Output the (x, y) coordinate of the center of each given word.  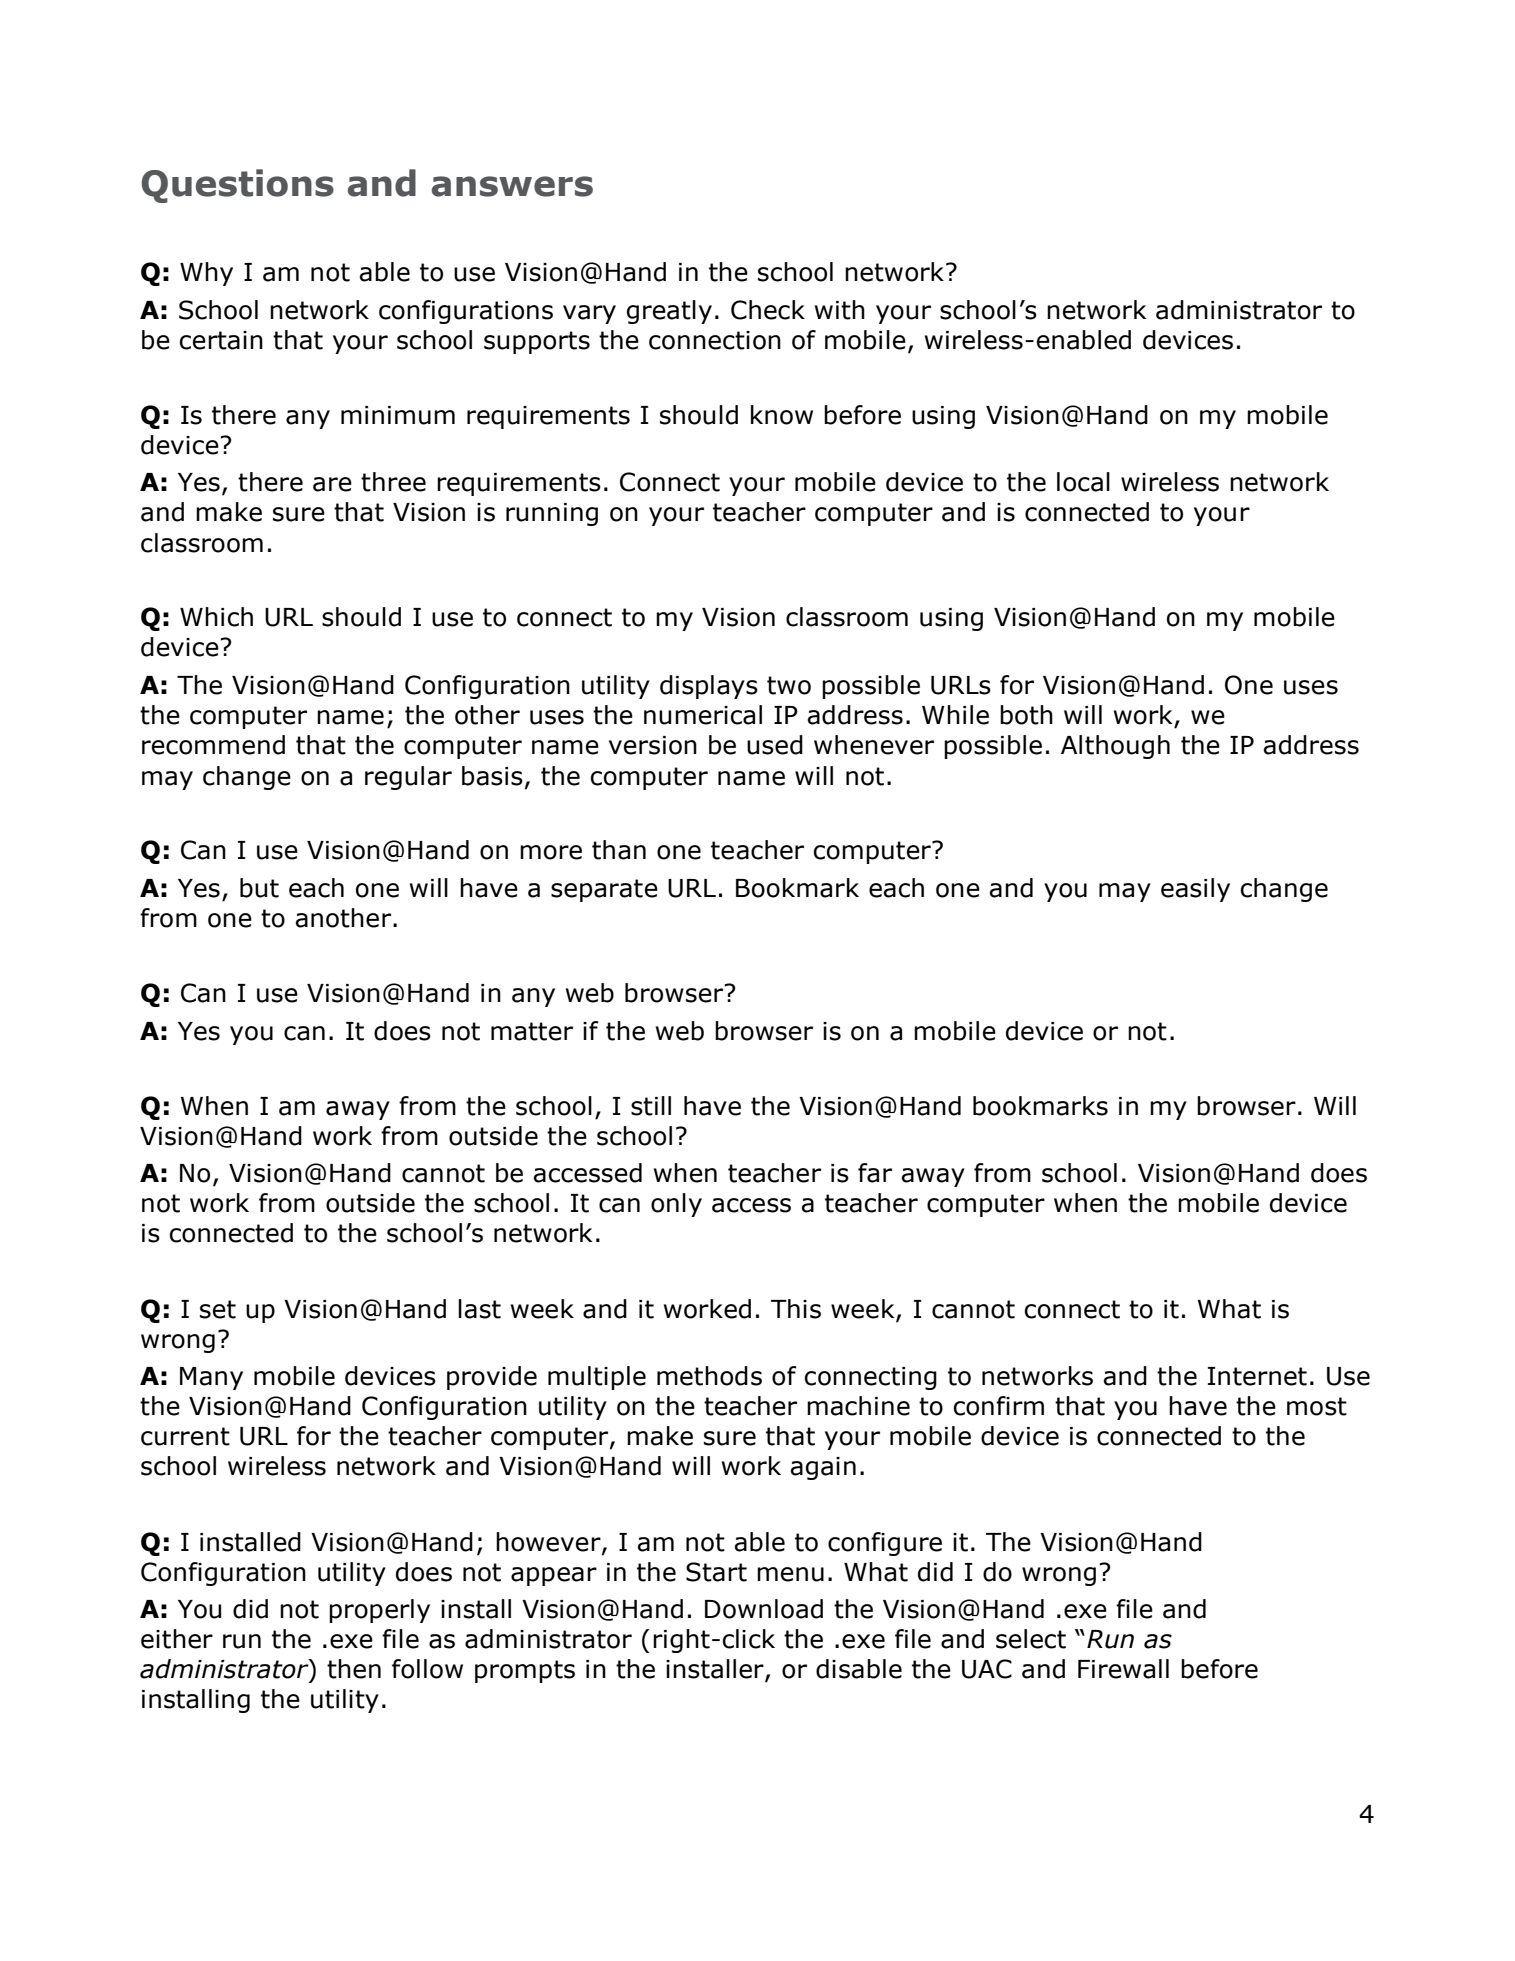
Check (768, 310)
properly (379, 1611)
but (259, 888)
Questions (237, 186)
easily (1195, 890)
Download (764, 1609)
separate (604, 890)
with (840, 310)
